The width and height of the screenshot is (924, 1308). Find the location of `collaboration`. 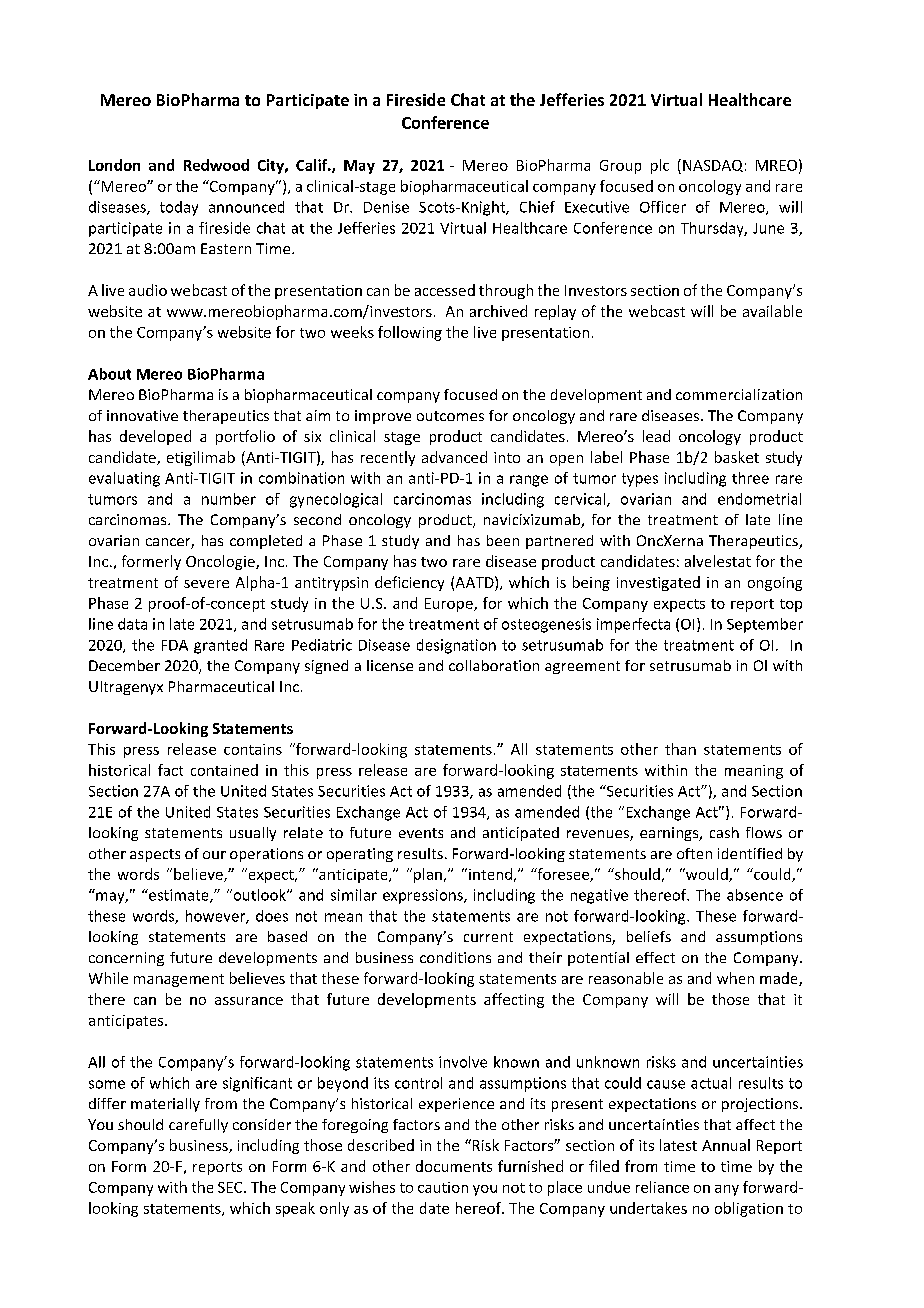

collaboration is located at coordinates (494, 665).
